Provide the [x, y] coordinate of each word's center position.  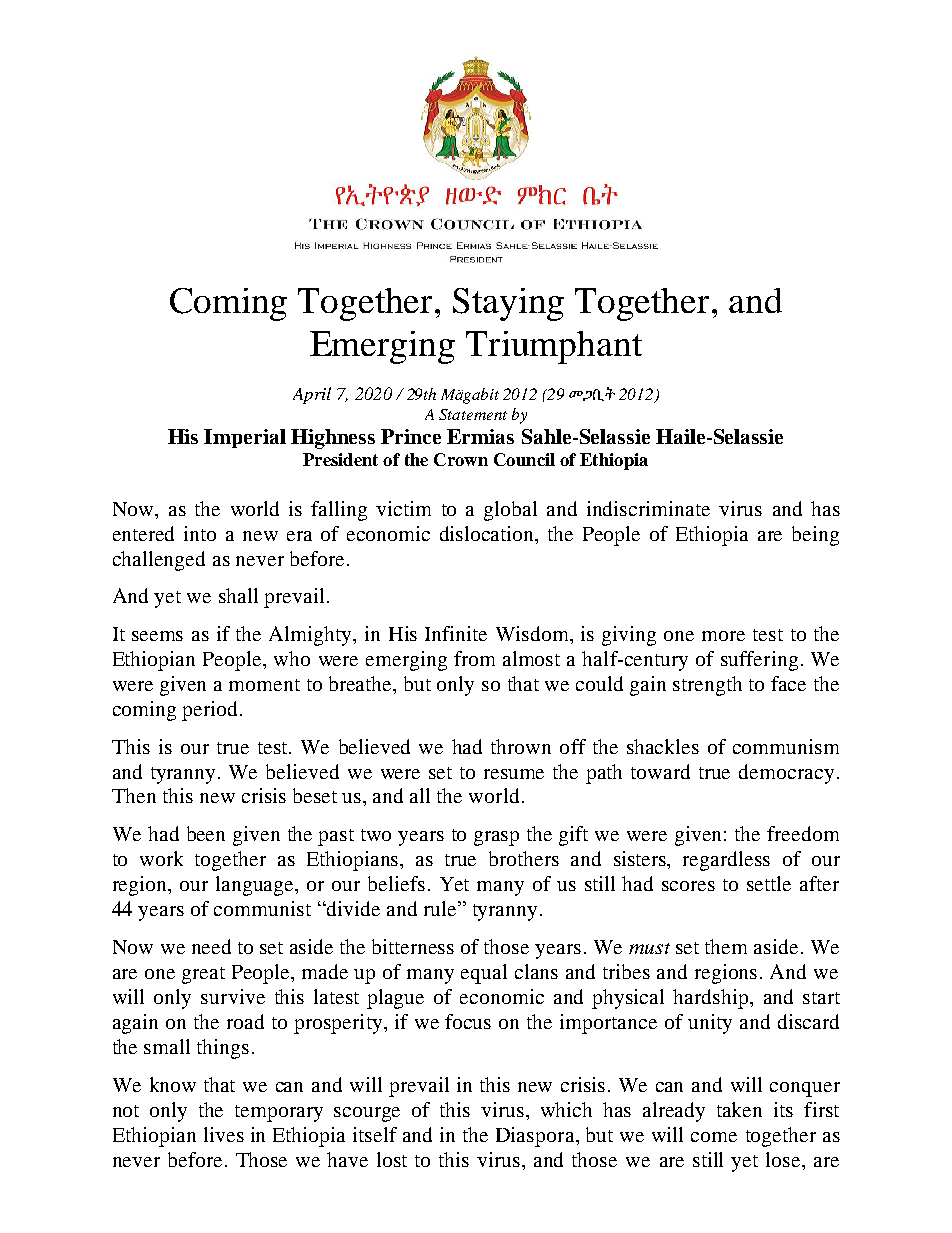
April [312, 395]
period [211, 711]
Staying [508, 304]
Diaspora [536, 1137]
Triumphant [554, 347]
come [714, 1137]
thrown [521, 746]
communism [786, 746]
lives [224, 1134]
